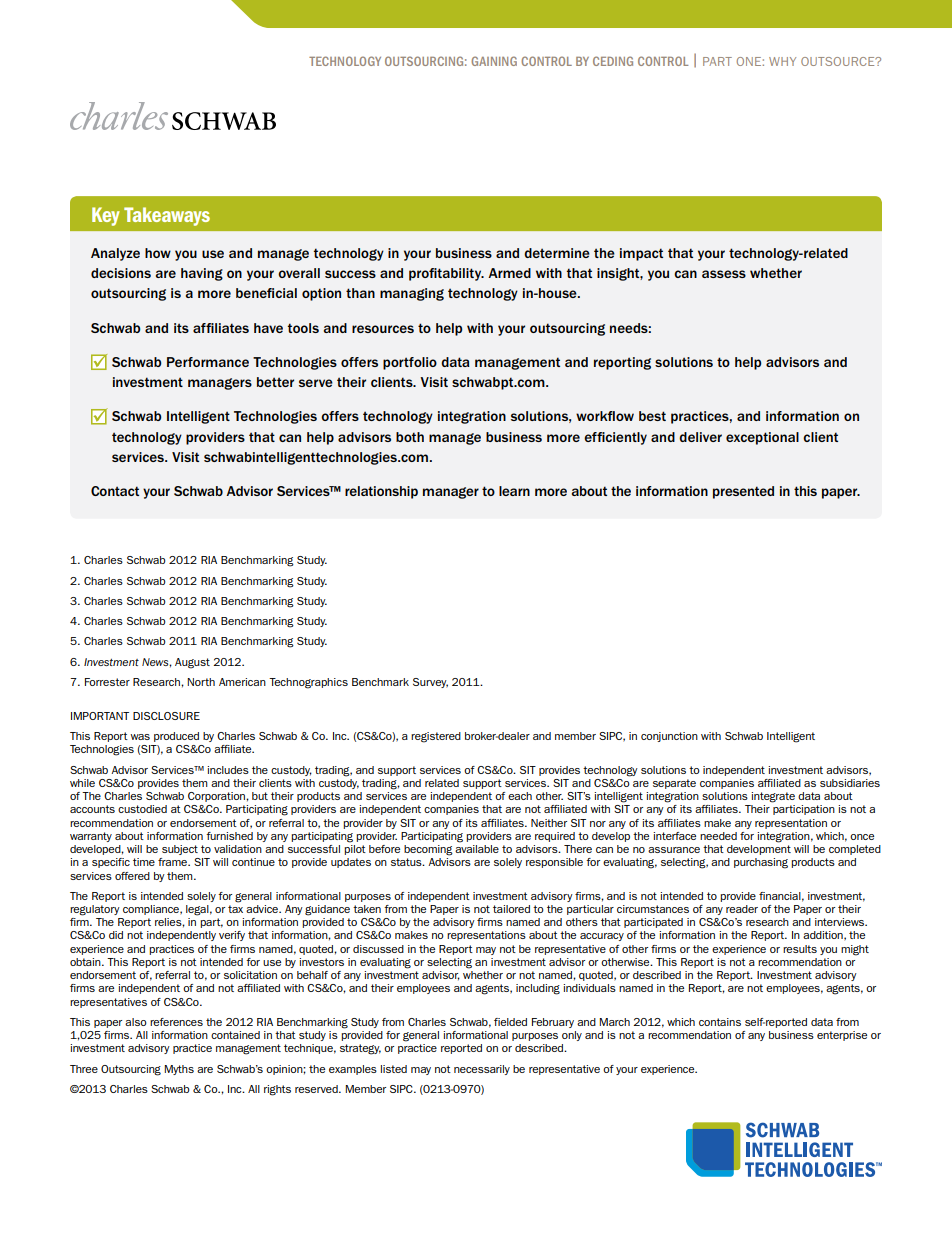 This page has width=952, height=1233. I want to click on presented, so click(743, 492).
